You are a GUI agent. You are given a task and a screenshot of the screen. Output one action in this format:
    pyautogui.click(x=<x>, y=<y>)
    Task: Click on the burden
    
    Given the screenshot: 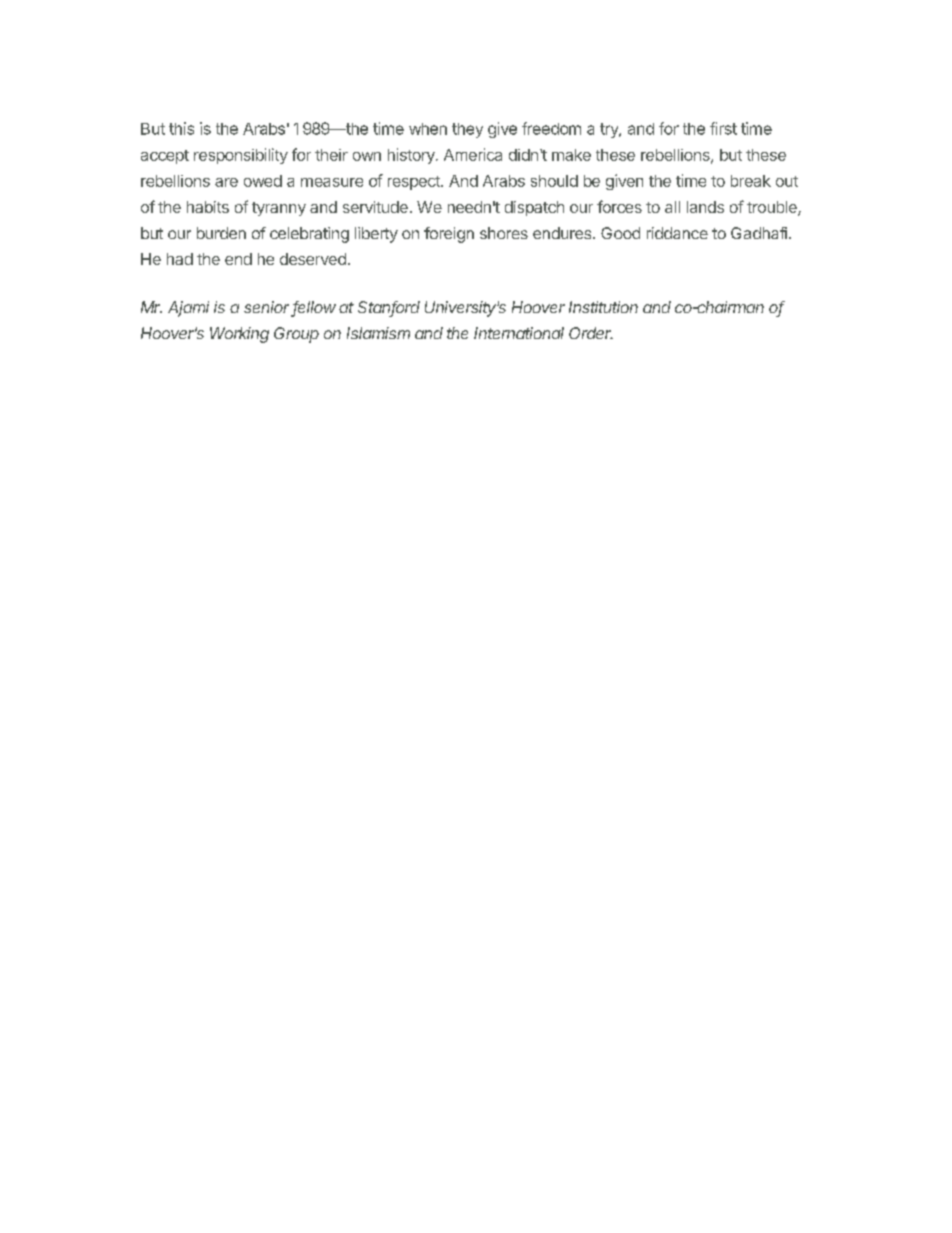 What is the action you would take?
    pyautogui.click(x=221, y=233)
